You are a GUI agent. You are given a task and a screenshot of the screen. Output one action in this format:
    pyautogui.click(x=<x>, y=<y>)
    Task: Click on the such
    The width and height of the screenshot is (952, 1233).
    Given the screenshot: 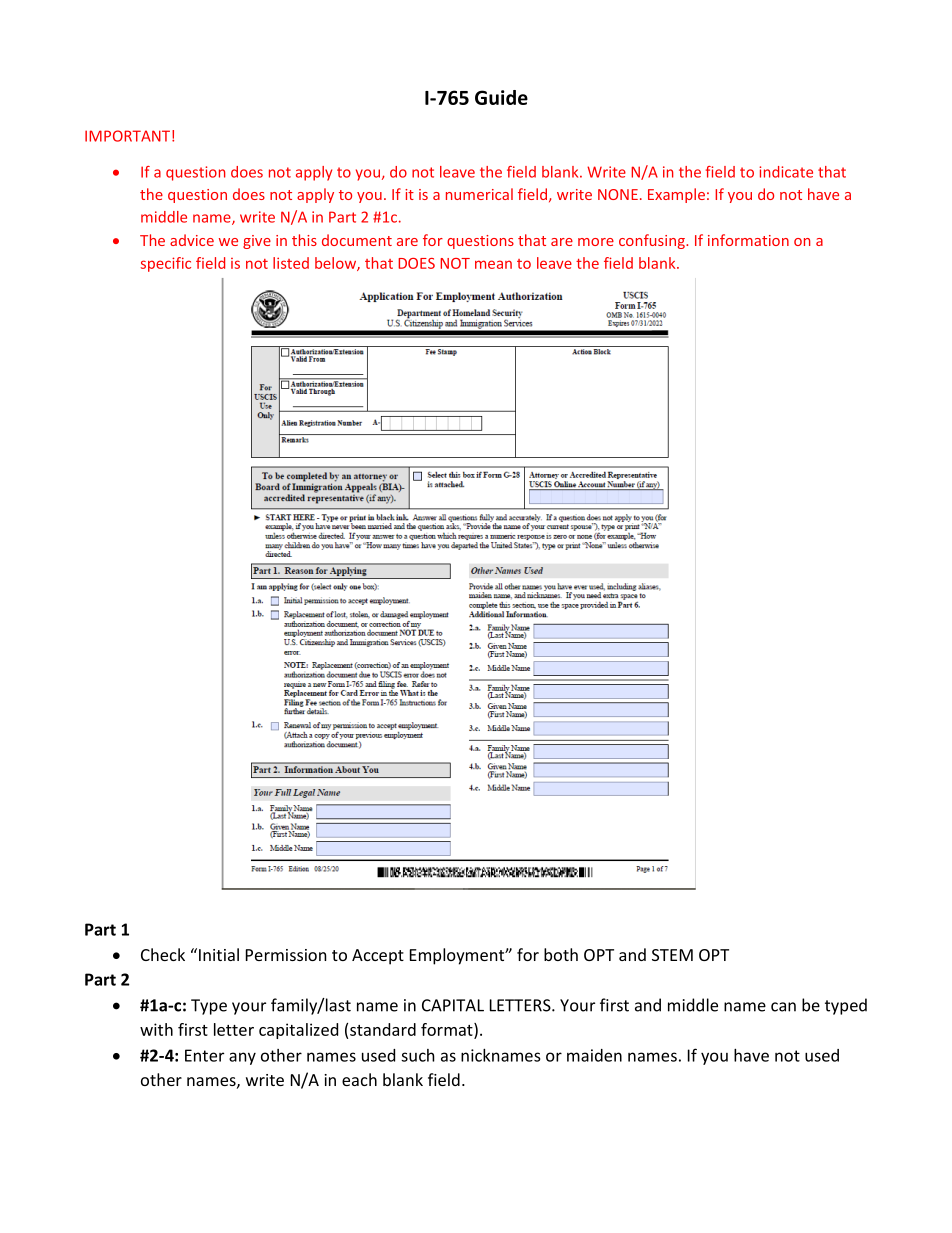 What is the action you would take?
    pyautogui.click(x=418, y=1055)
